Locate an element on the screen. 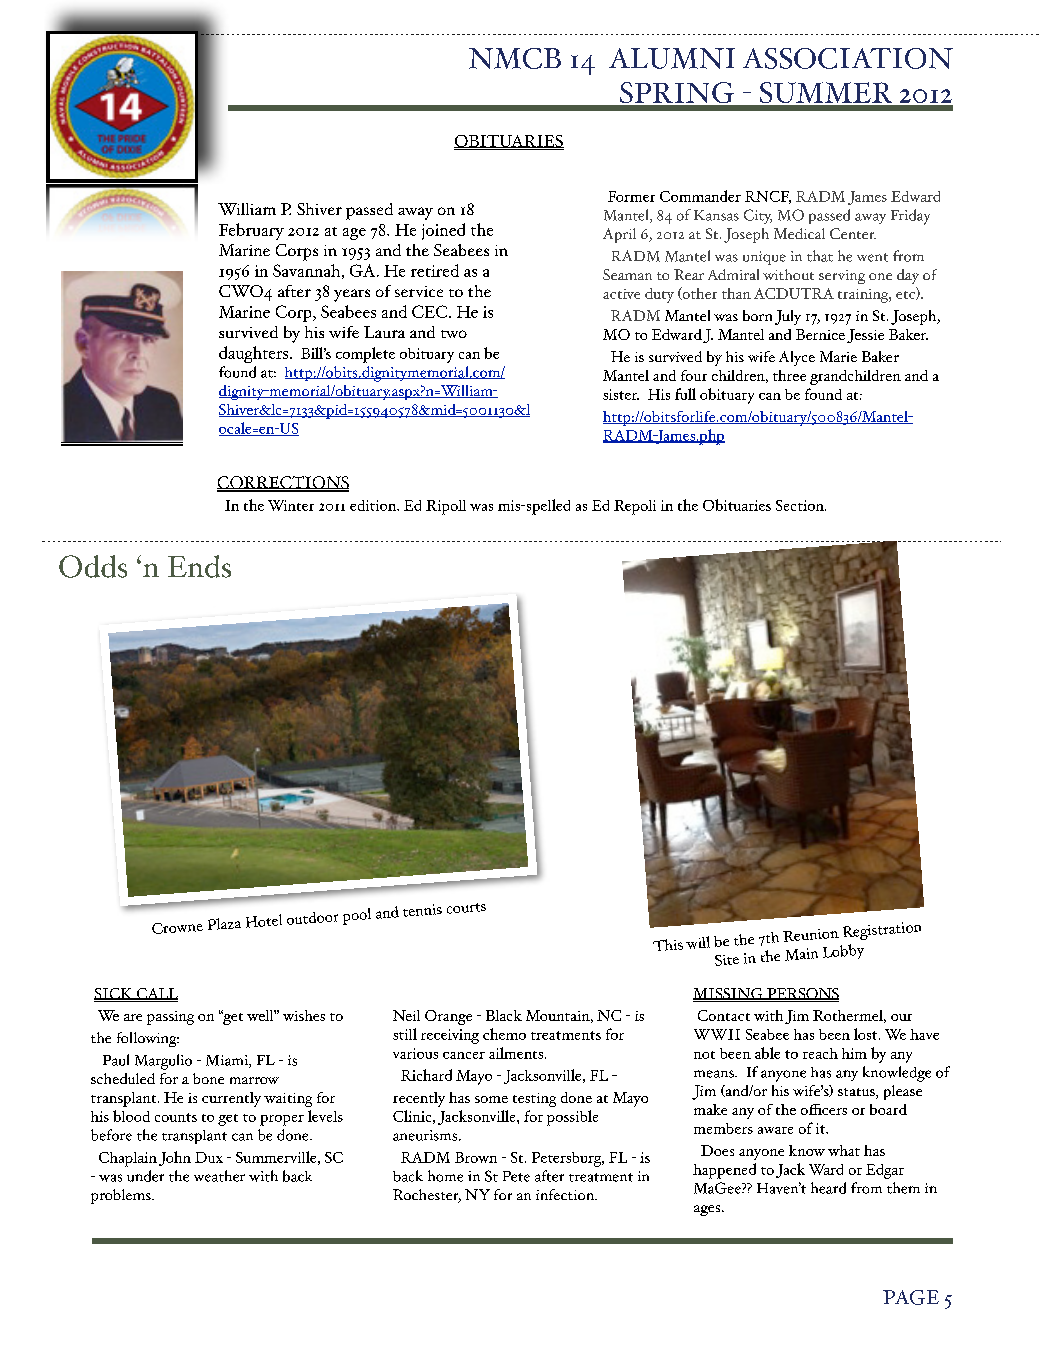  ALUMNI is located at coordinates (672, 58).
